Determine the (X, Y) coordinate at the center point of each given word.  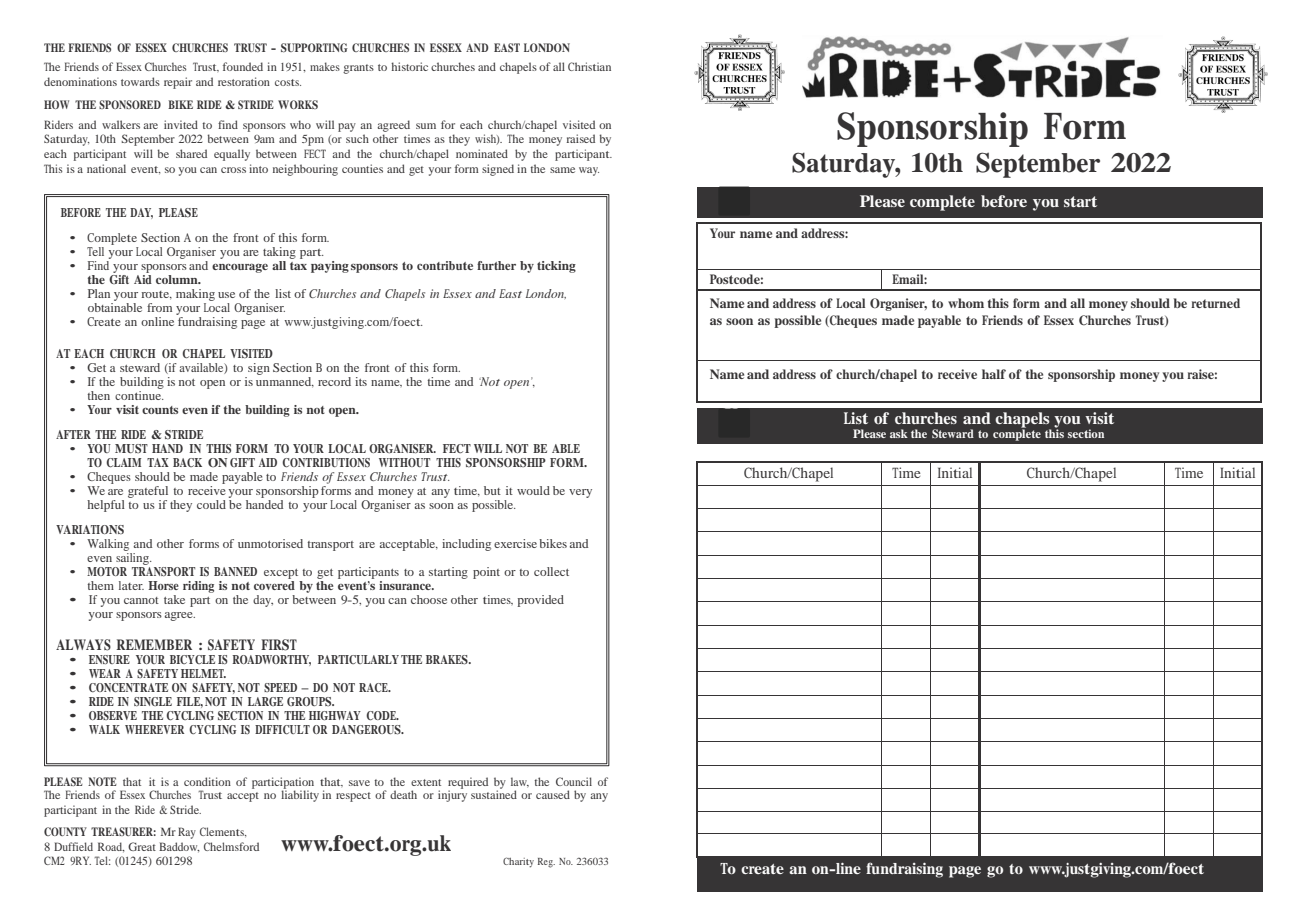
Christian (589, 66)
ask (899, 433)
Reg (546, 863)
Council (574, 781)
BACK (187, 462)
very (580, 493)
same (562, 170)
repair (178, 83)
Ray (187, 833)
